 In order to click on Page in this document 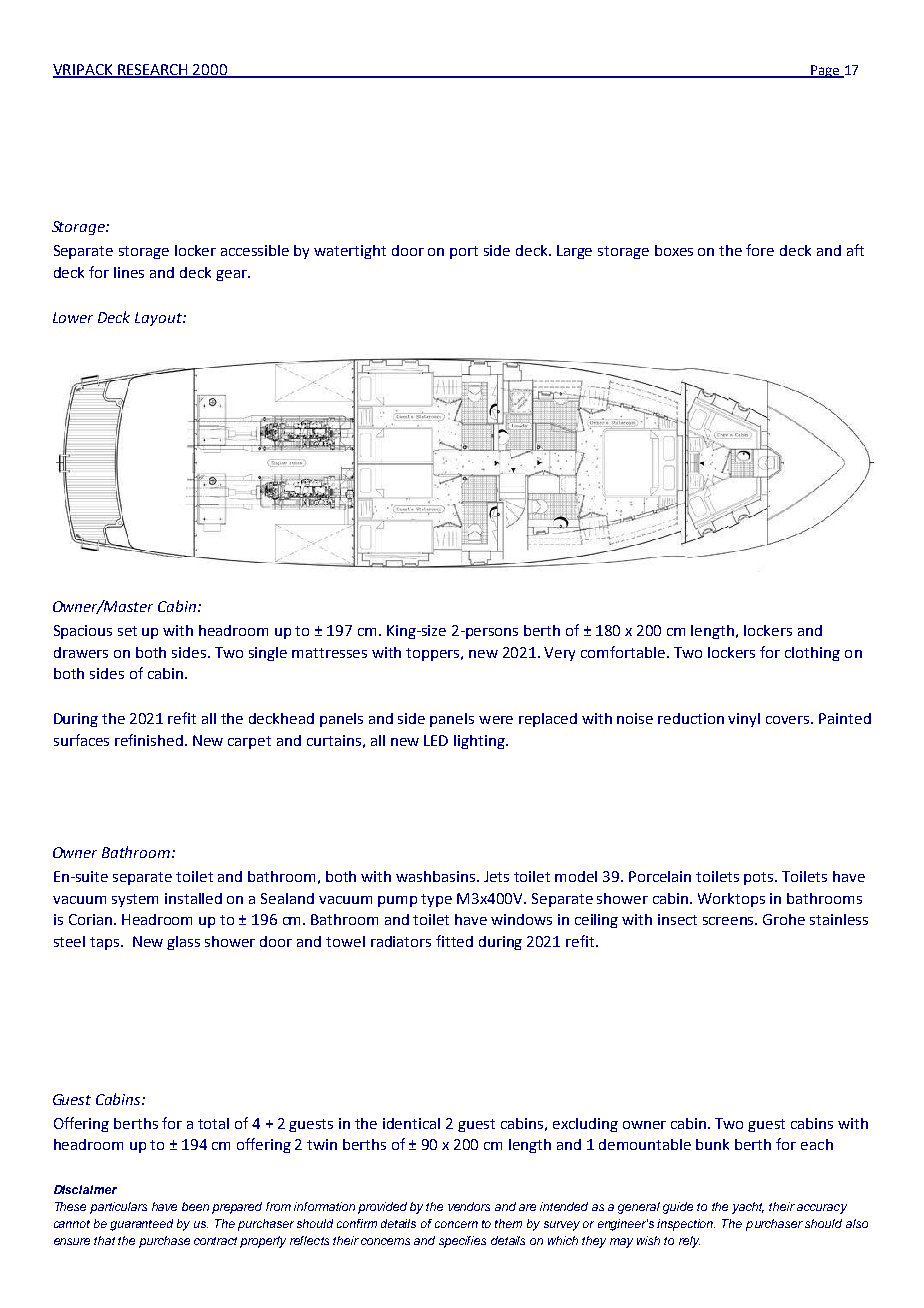, I will do `click(825, 71)`.
